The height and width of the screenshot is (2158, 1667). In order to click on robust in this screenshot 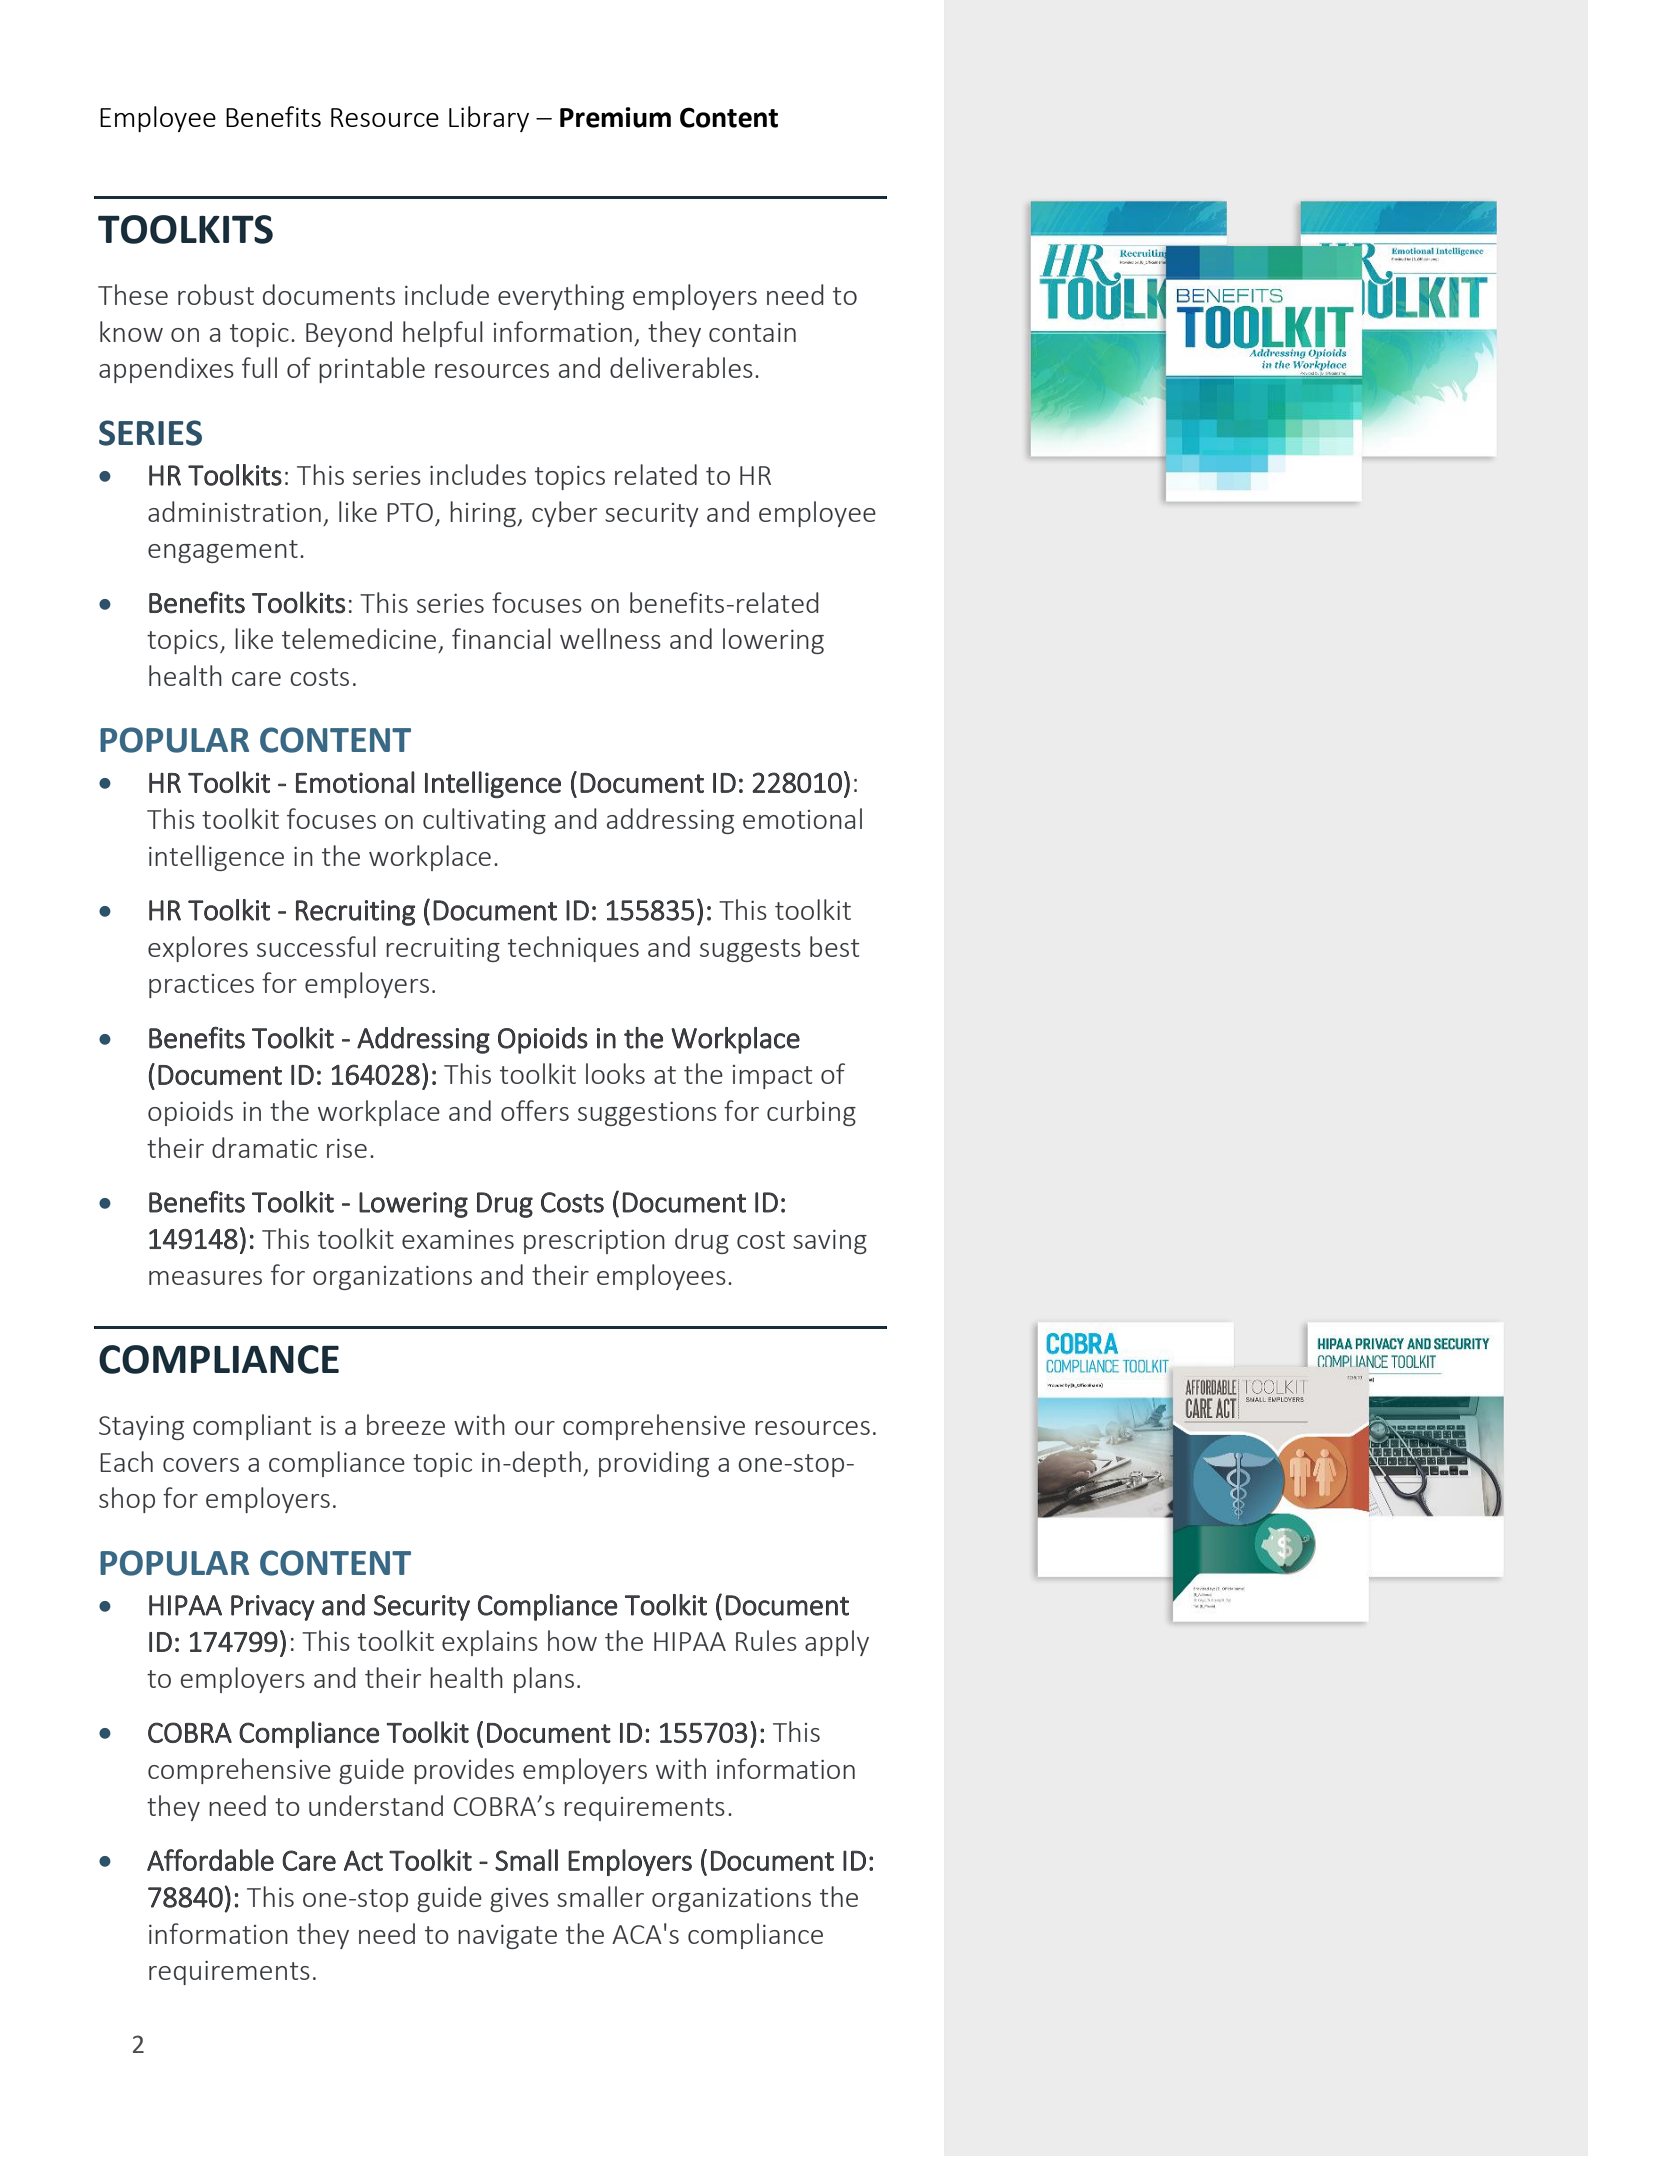, I will do `click(216, 294)`.
